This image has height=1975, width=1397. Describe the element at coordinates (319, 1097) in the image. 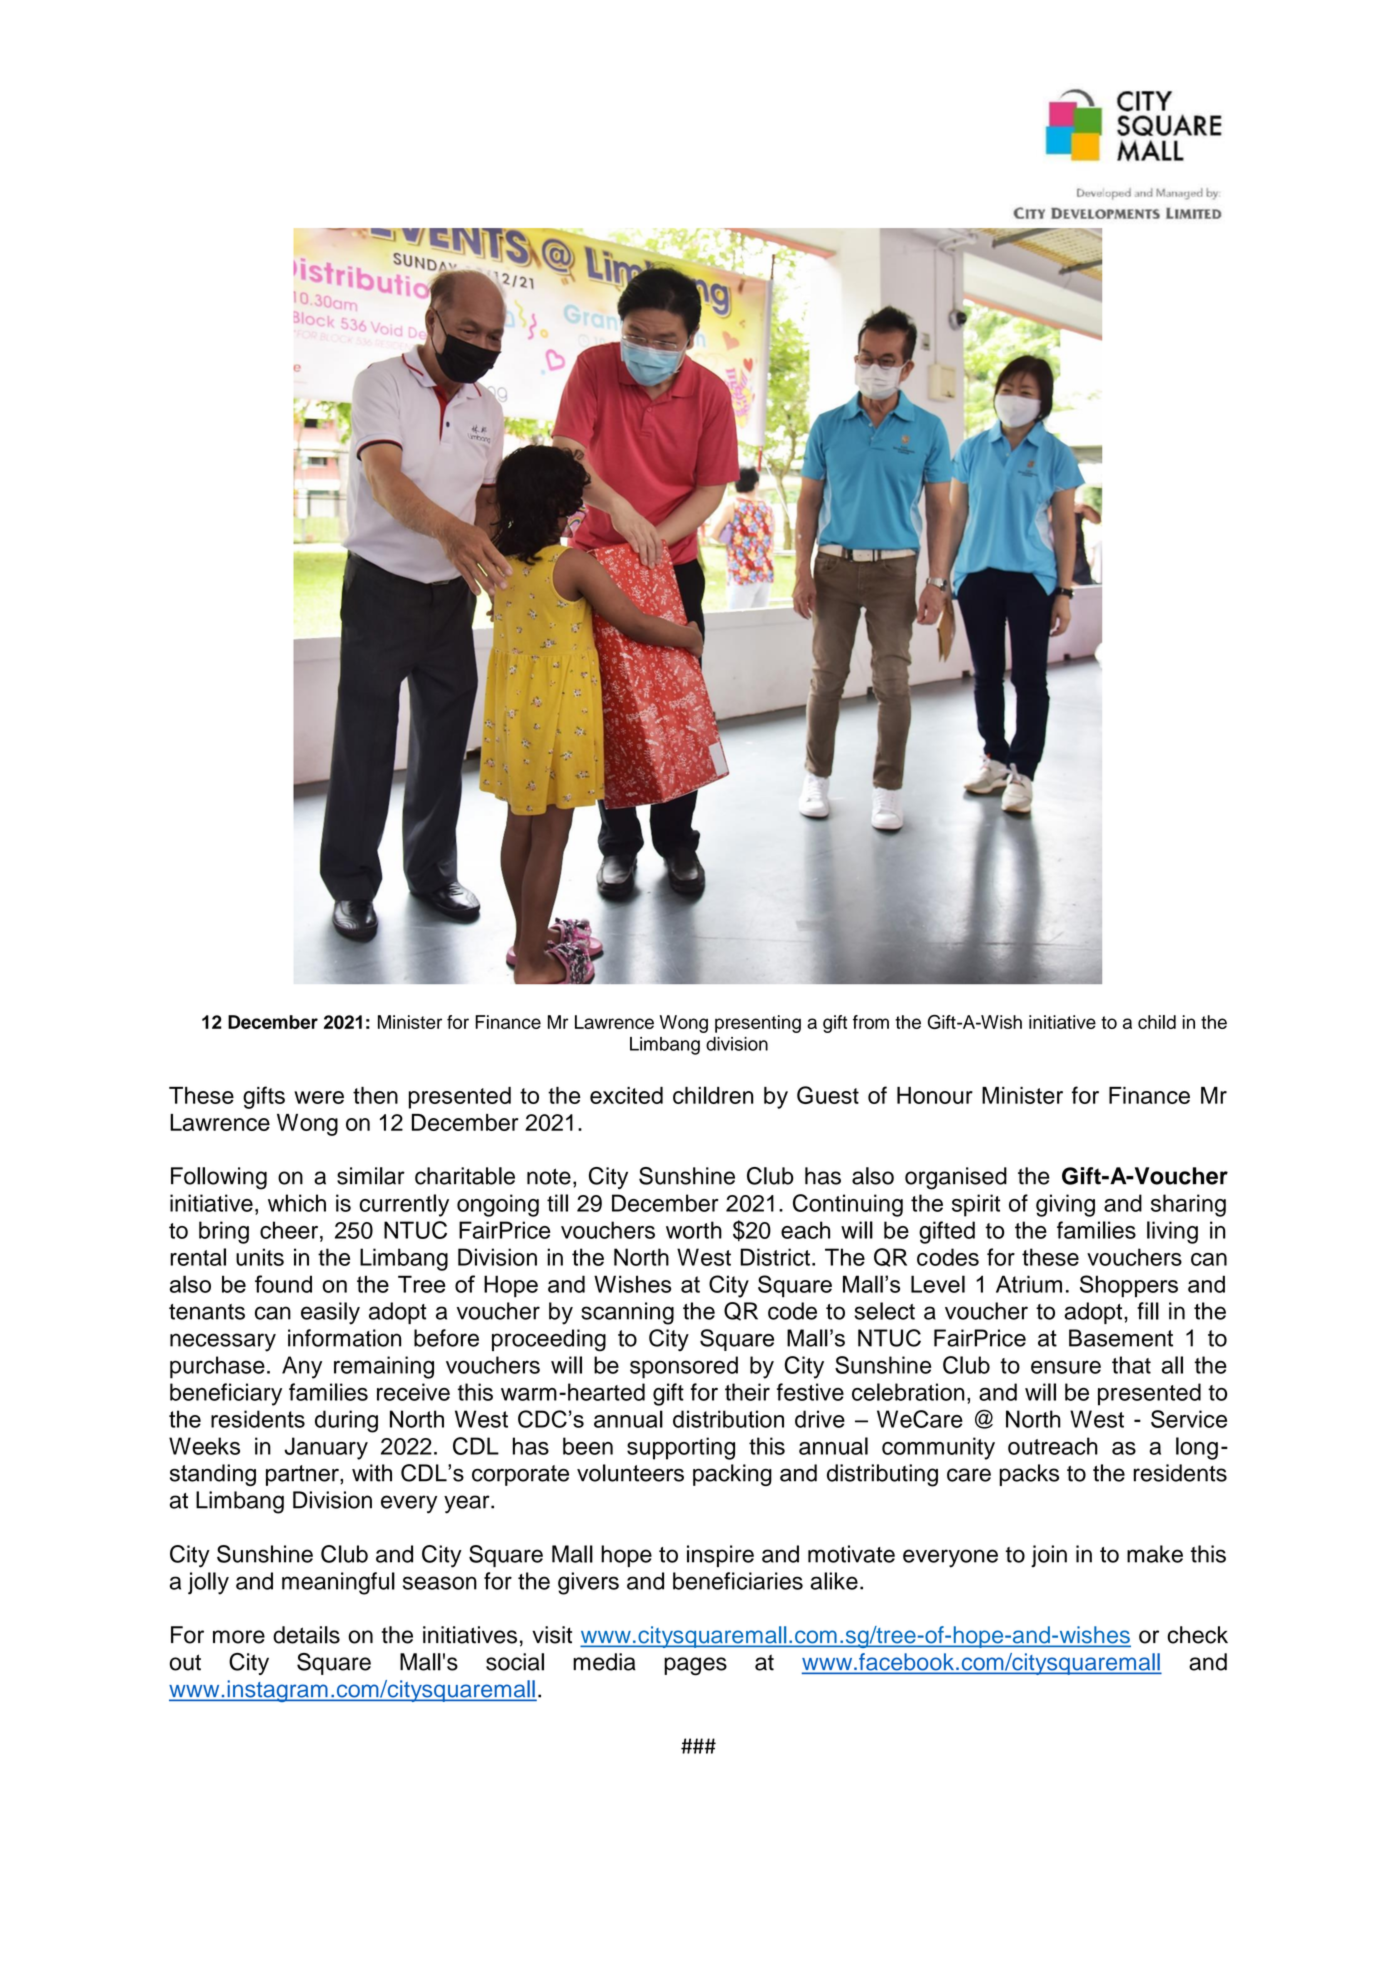

I see `were` at that location.
